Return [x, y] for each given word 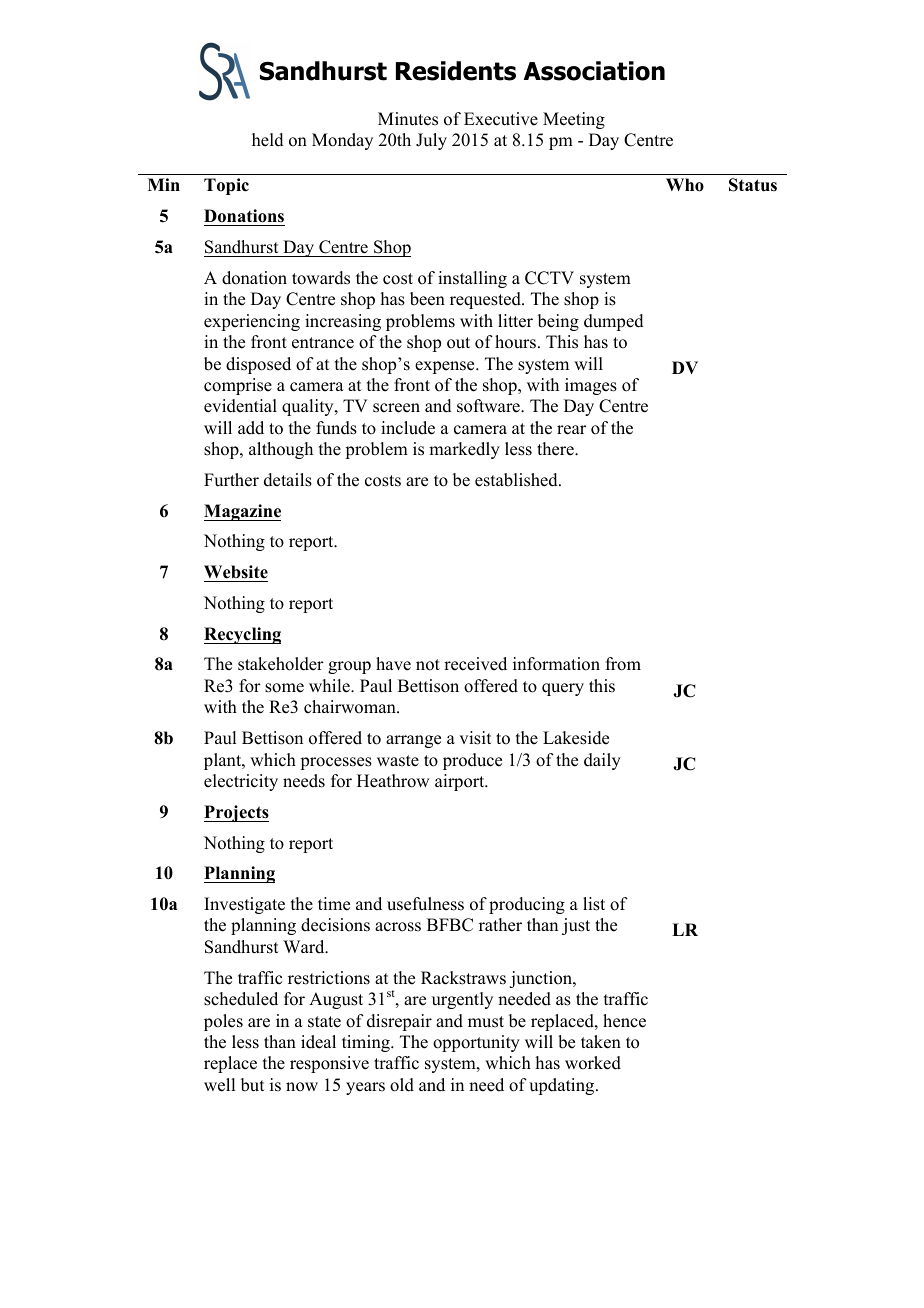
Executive [501, 119]
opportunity [476, 1043]
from [623, 664]
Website [236, 573]
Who [685, 185]
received [475, 664]
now [302, 1087]
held [268, 140]
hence [624, 1021]
